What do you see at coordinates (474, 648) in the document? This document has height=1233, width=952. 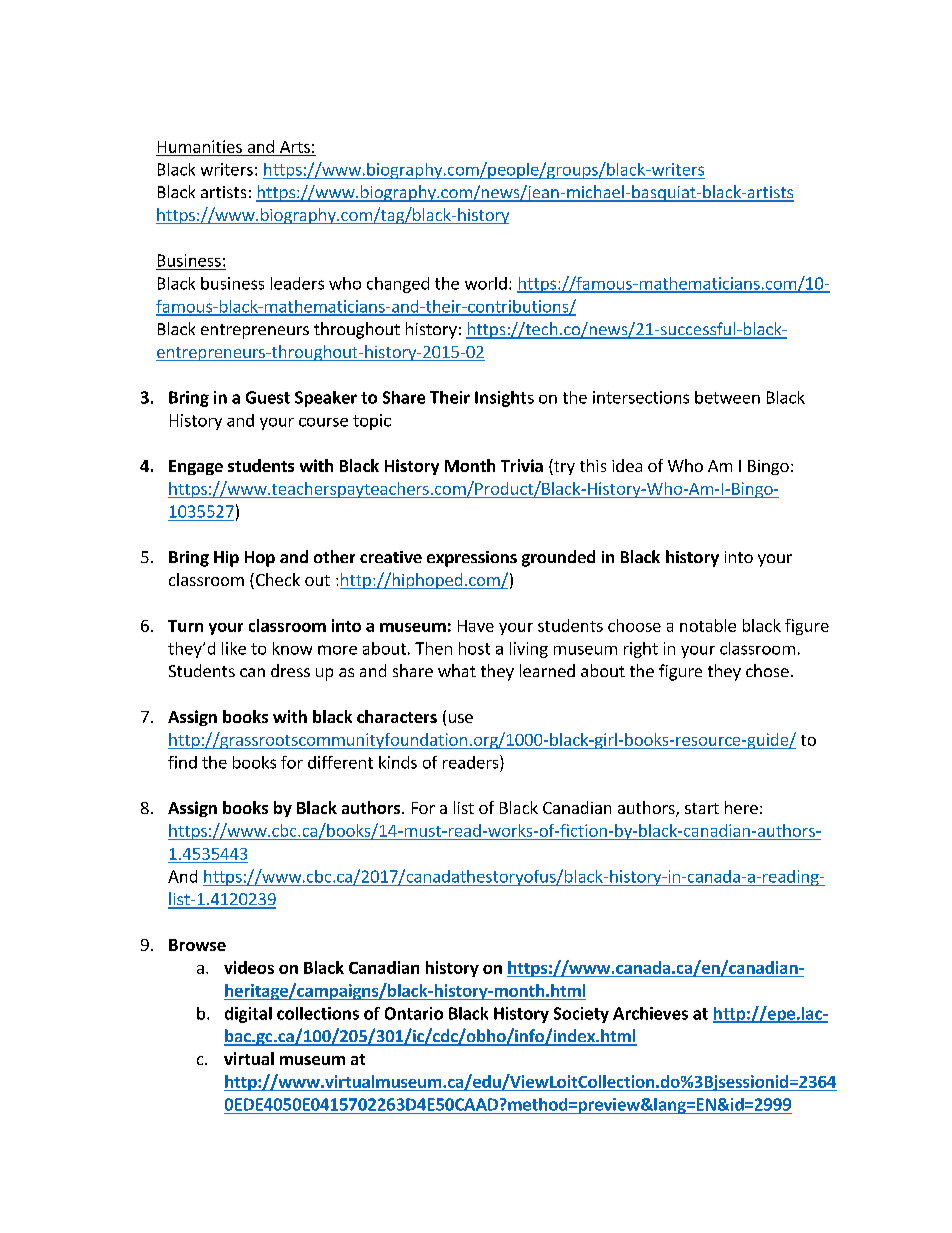 I see `host` at bounding box center [474, 648].
